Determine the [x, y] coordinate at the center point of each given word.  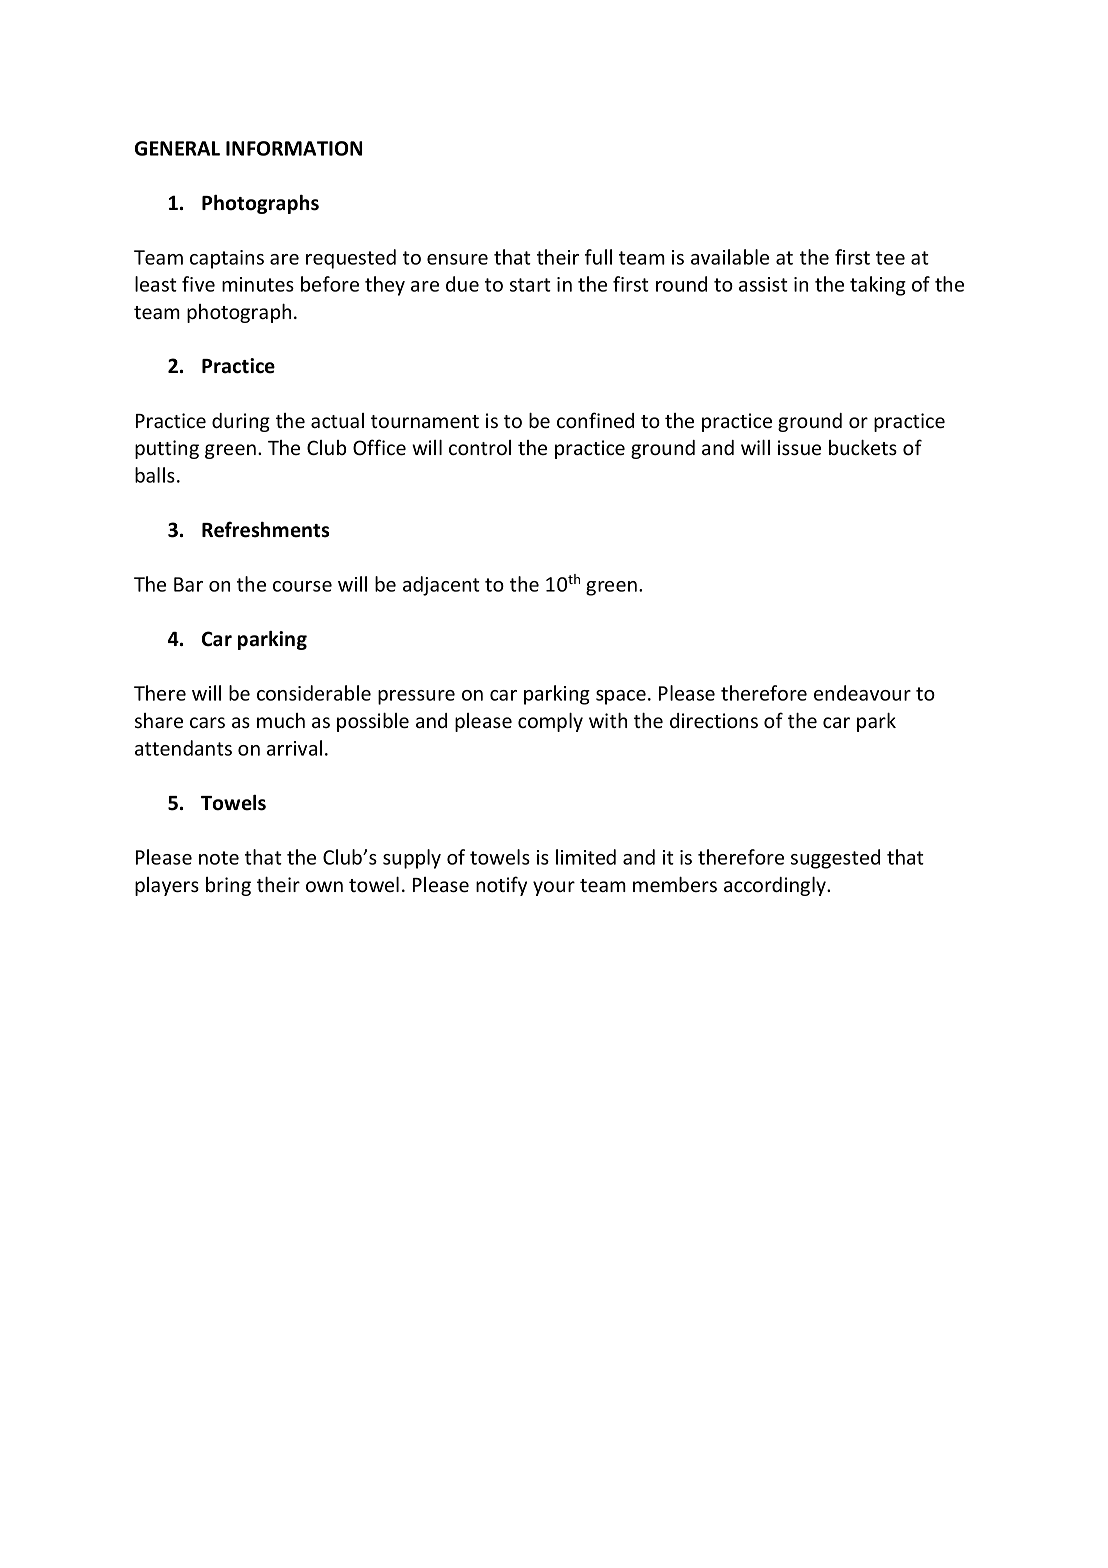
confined [595, 420]
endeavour [862, 693]
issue [799, 448]
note [219, 858]
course [302, 586]
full [598, 257]
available [730, 257]
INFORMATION [294, 148]
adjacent [441, 586]
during [241, 422]
